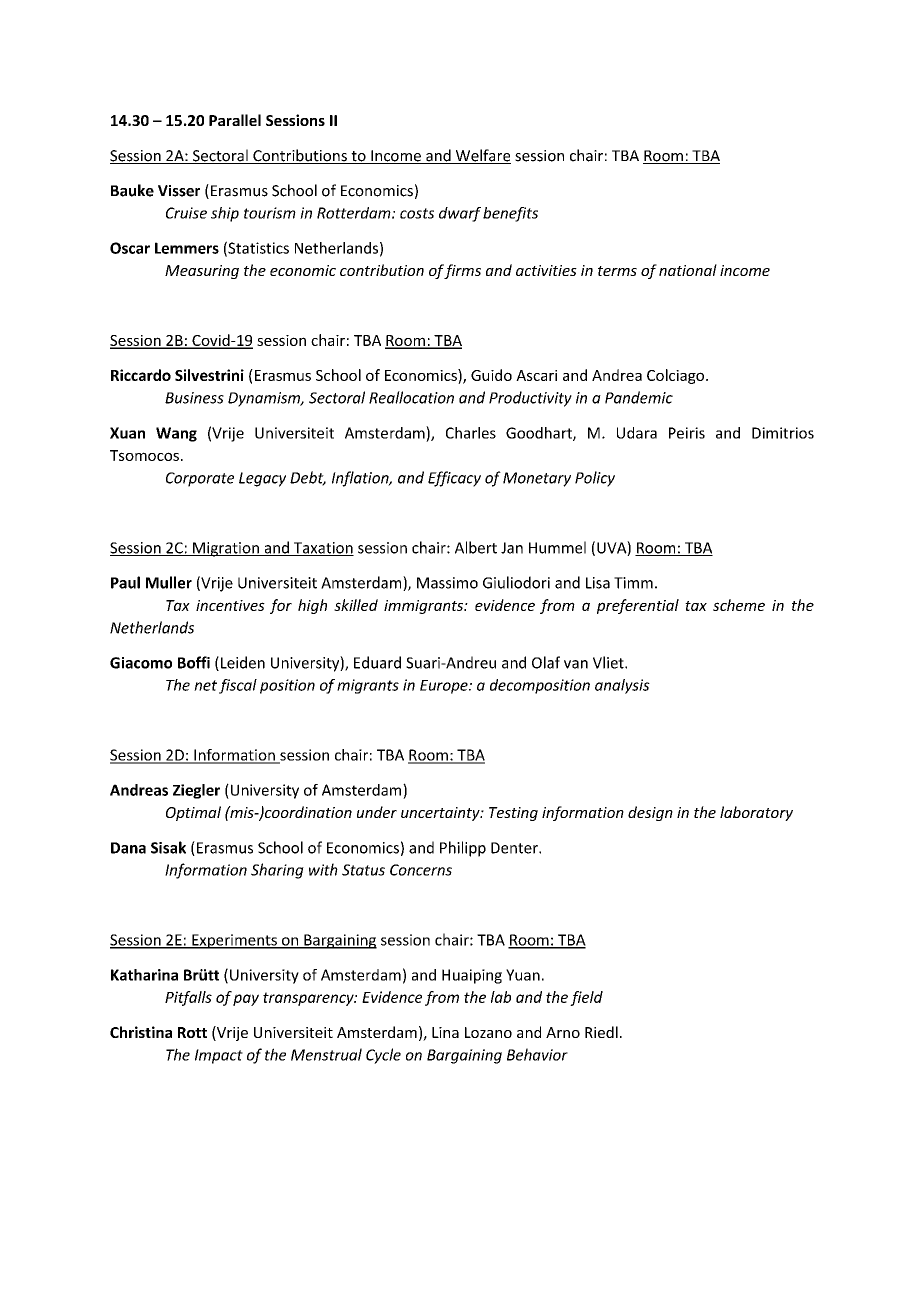 This screenshot has width=924, height=1308. Describe the element at coordinates (219, 1056) in the screenshot. I see `Impact` at that location.
